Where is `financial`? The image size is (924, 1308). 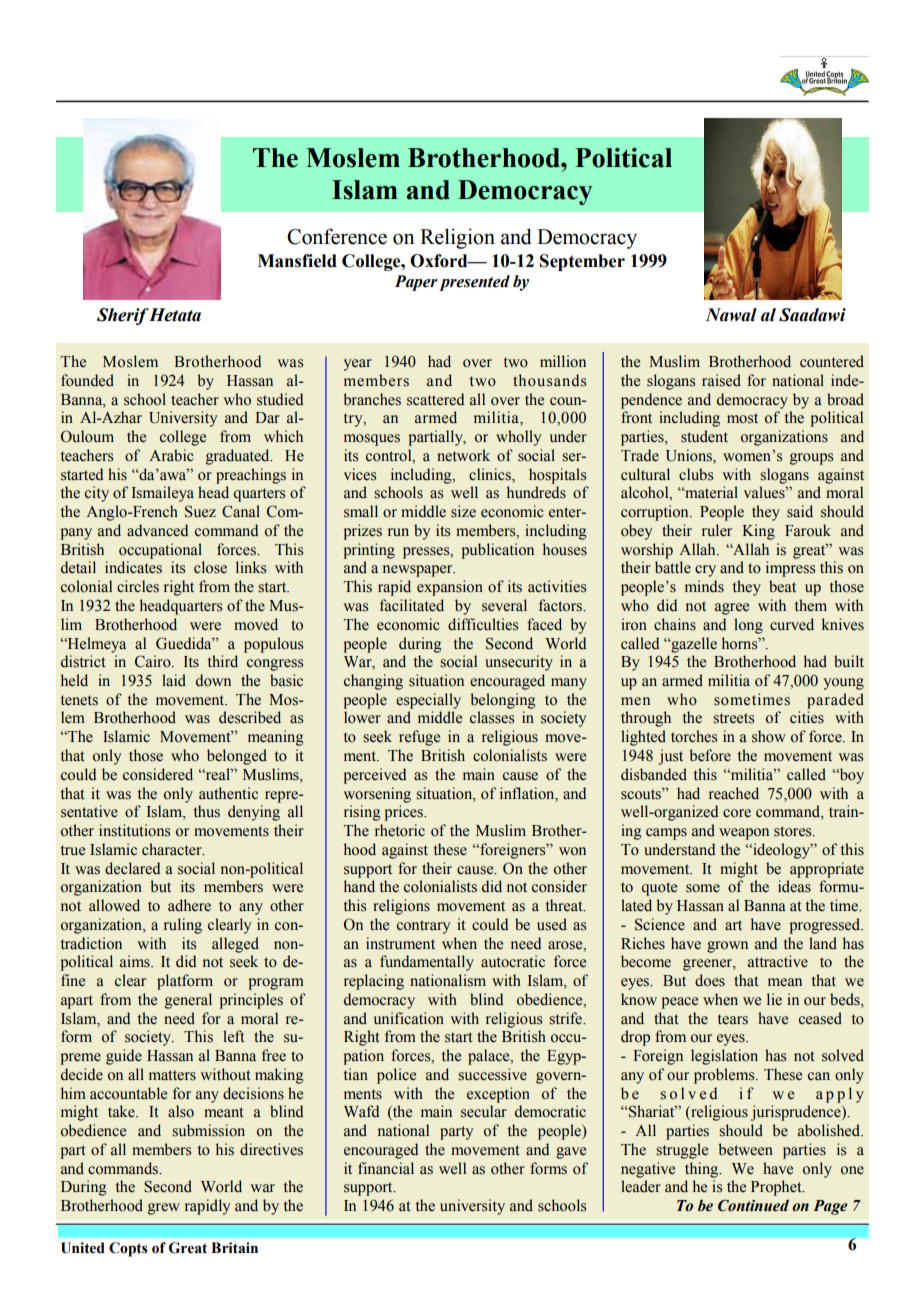 financial is located at coordinates (386, 1168).
